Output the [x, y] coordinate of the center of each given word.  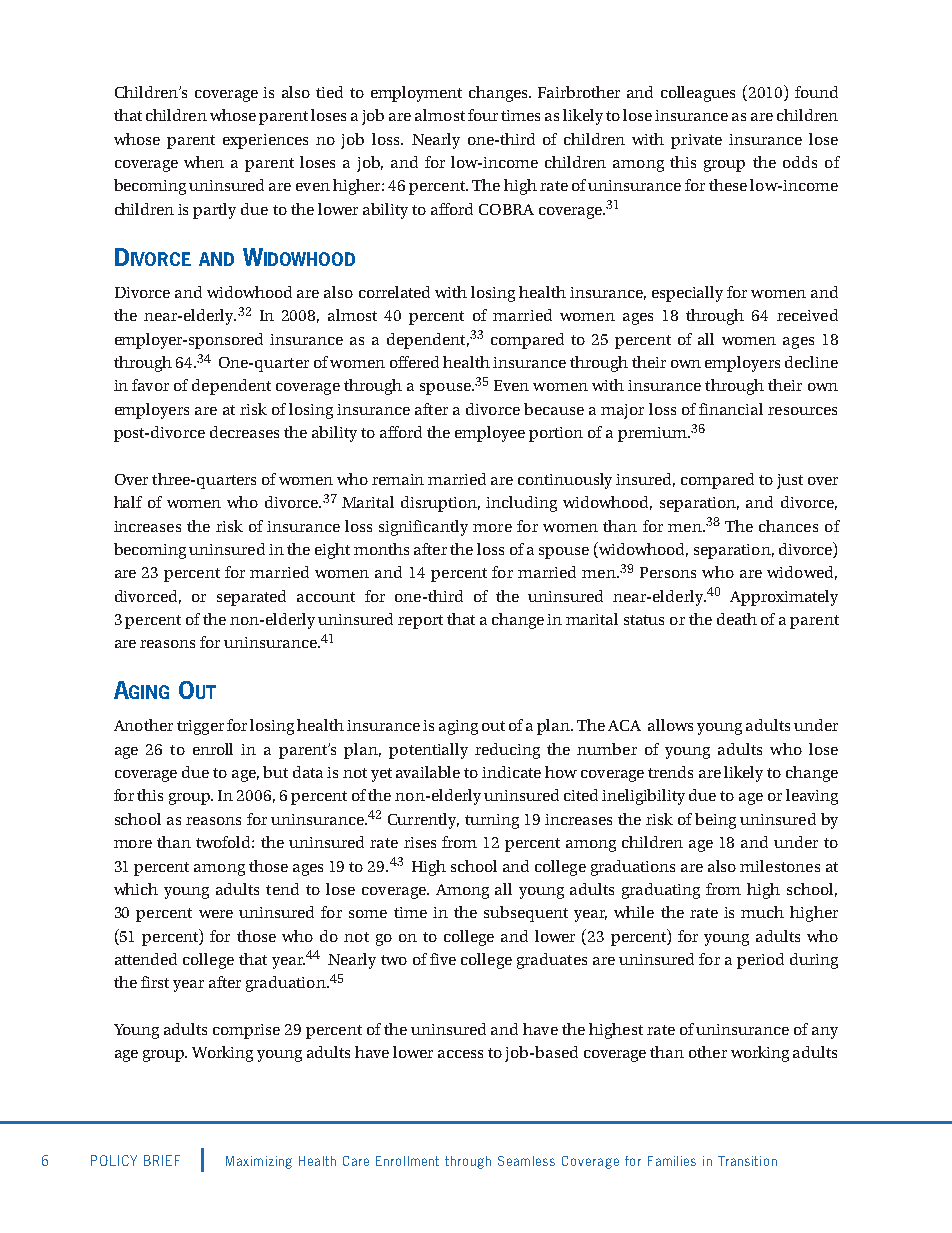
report [420, 622]
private [696, 141]
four [483, 115]
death [737, 619]
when [204, 162]
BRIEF [162, 1160]
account [326, 597]
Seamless [526, 1161]
